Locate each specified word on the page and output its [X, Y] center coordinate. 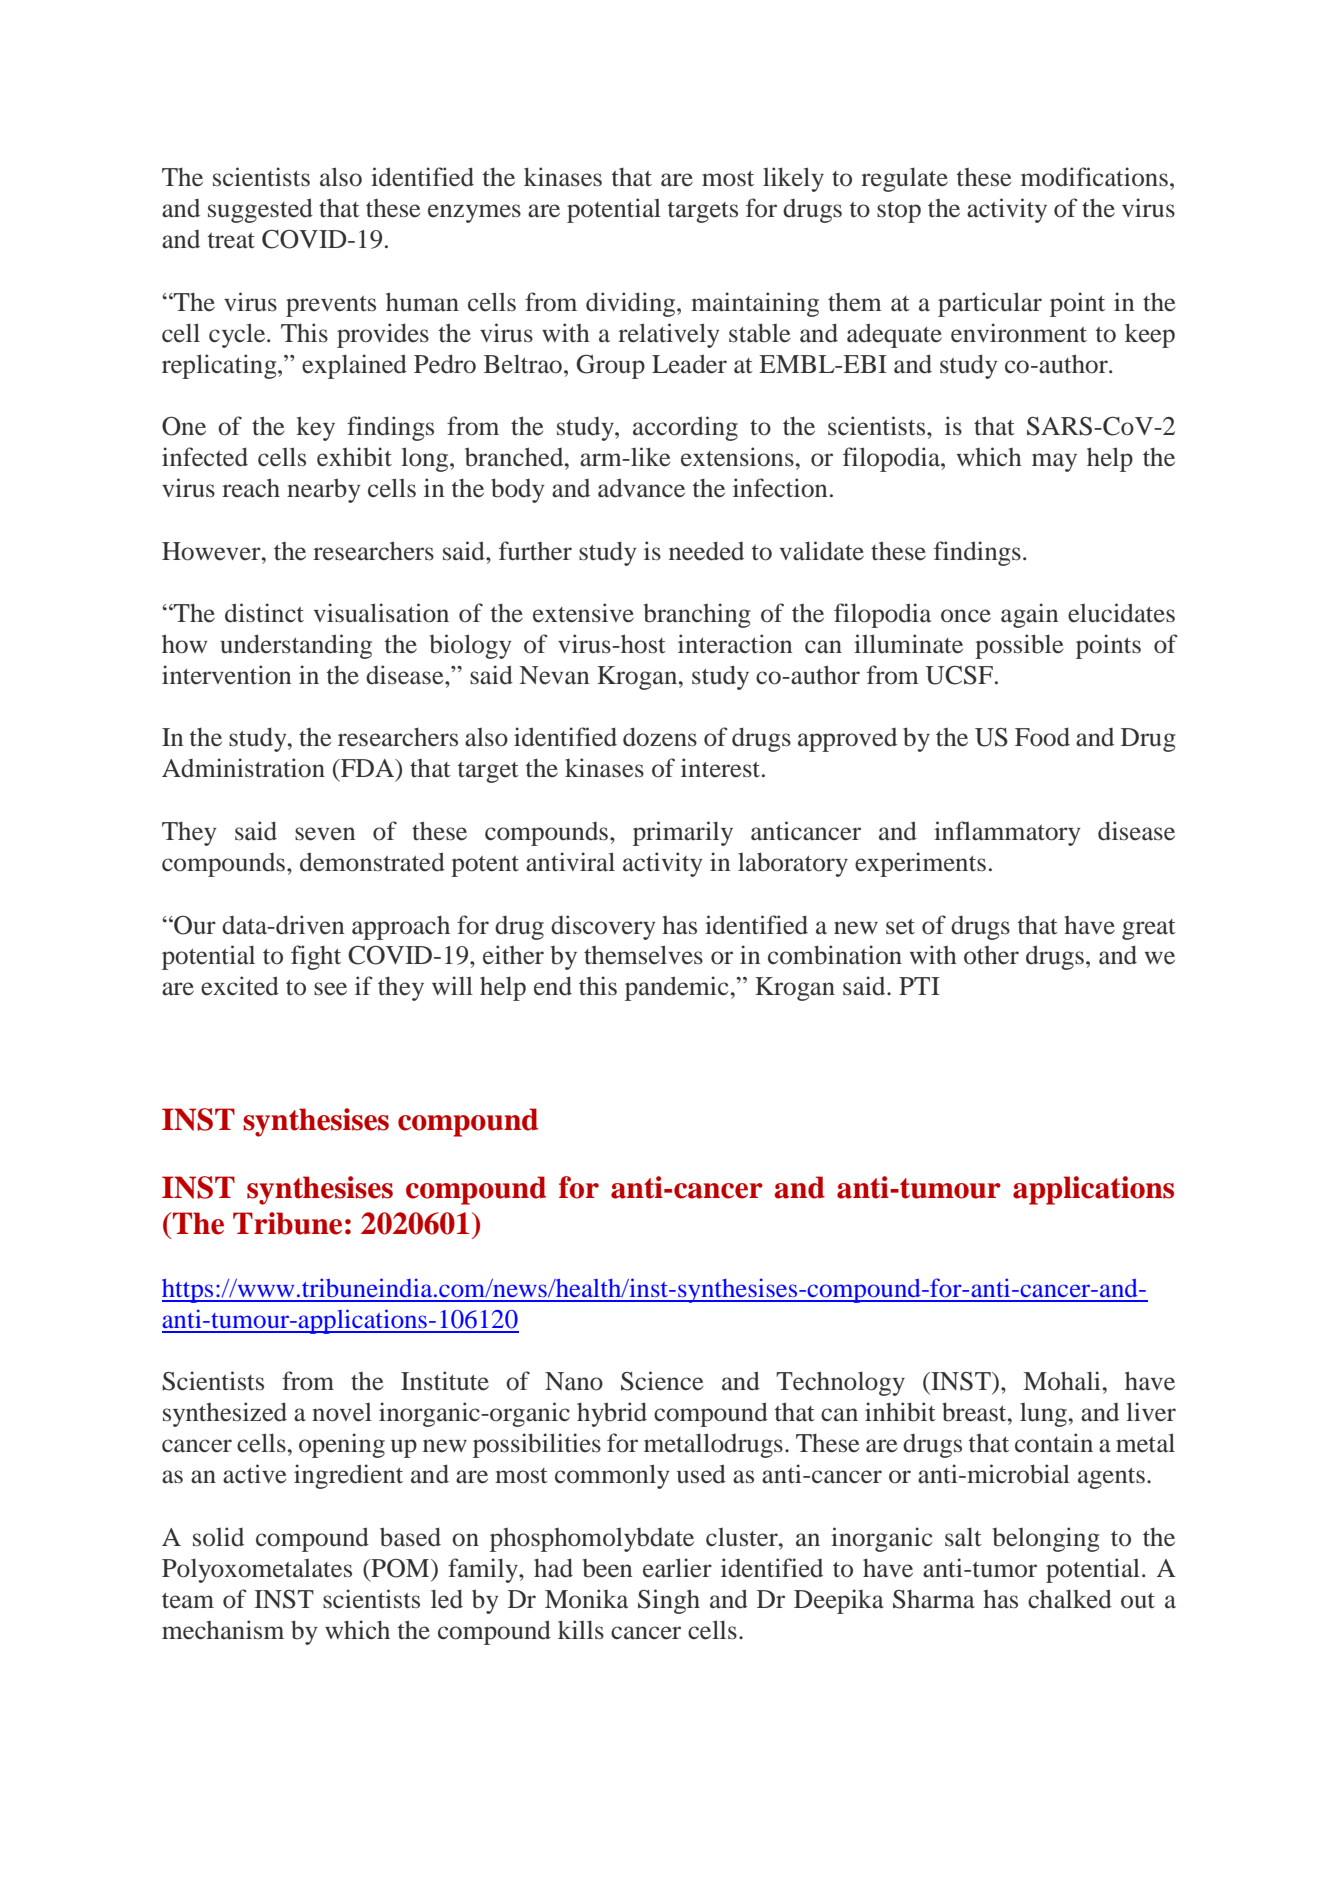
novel [342, 1412]
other [991, 955]
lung [1043, 1415]
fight [316, 957]
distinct [264, 613]
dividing [632, 304]
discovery [603, 927]
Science [662, 1381]
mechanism [223, 1630]
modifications [1094, 177]
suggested [260, 210]
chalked [1070, 1599]
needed [706, 551]
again [1029, 615]
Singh [669, 1601]
